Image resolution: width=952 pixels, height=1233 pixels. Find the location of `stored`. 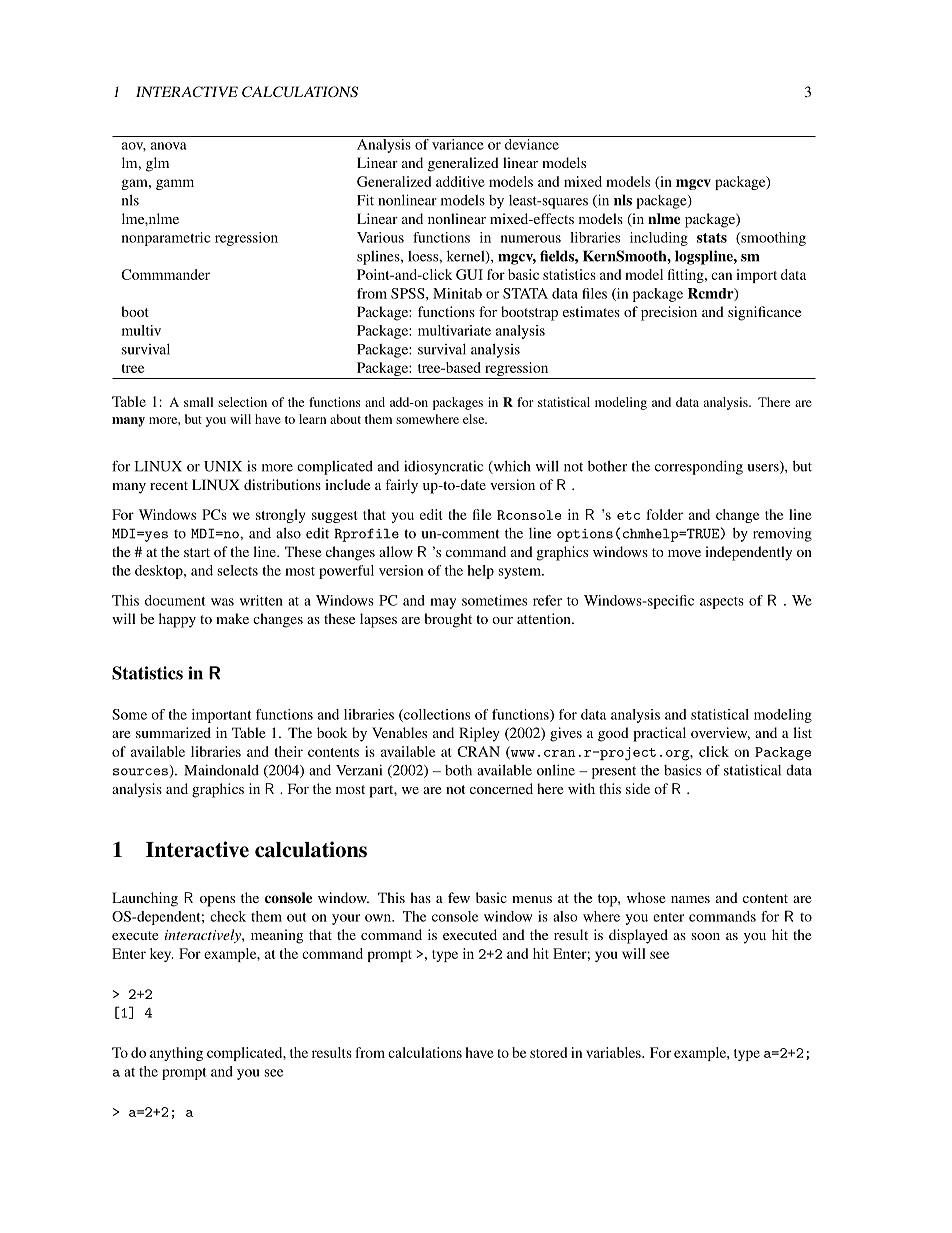

stored is located at coordinates (548, 1052).
